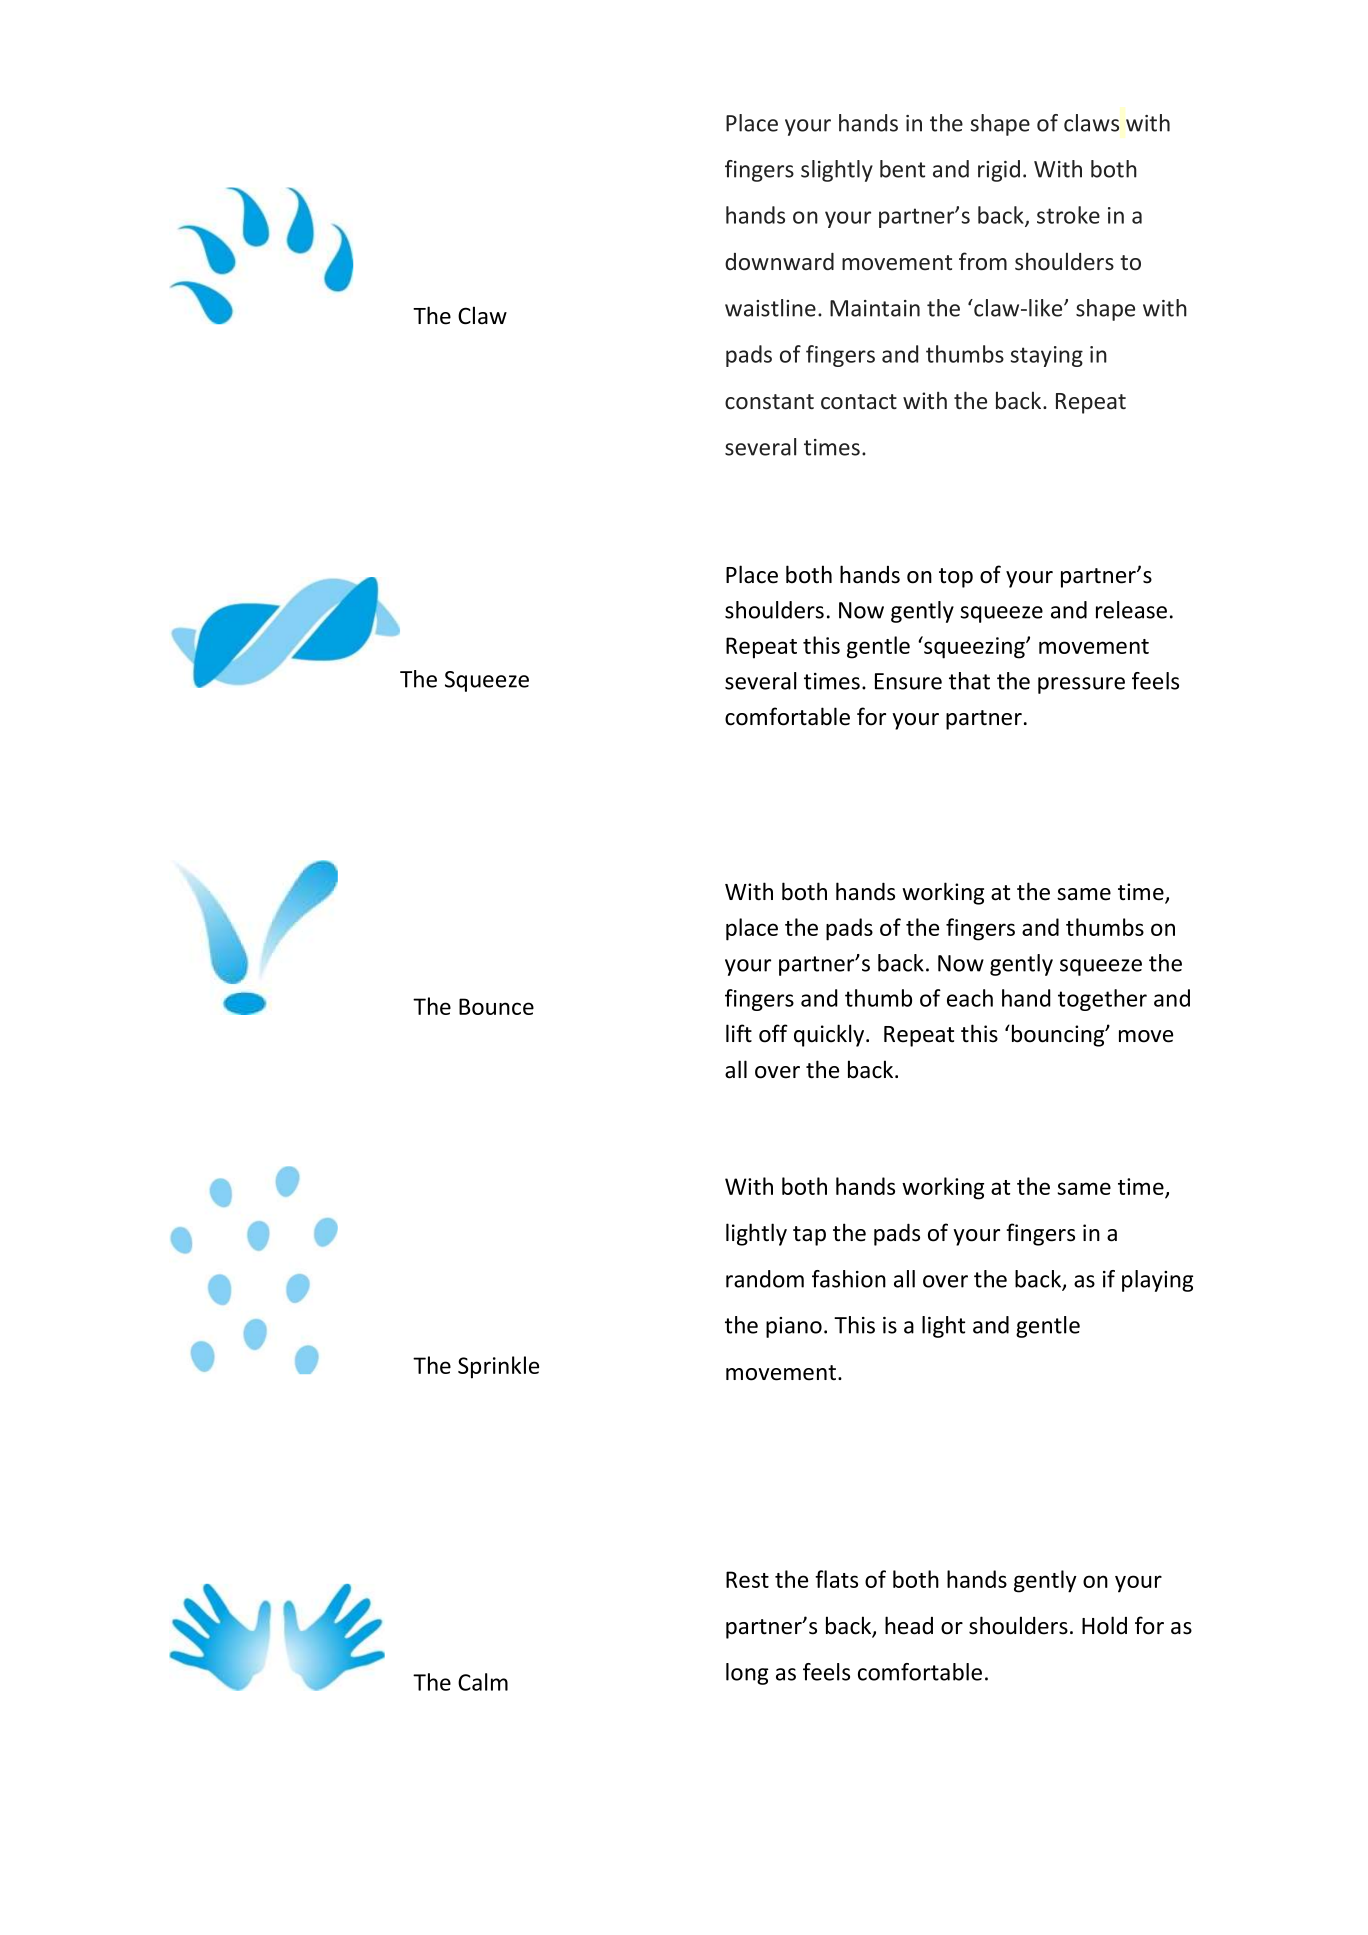 The height and width of the image is (1935, 1368). Describe the element at coordinates (908, 681) in the image. I see `Ensure` at that location.
